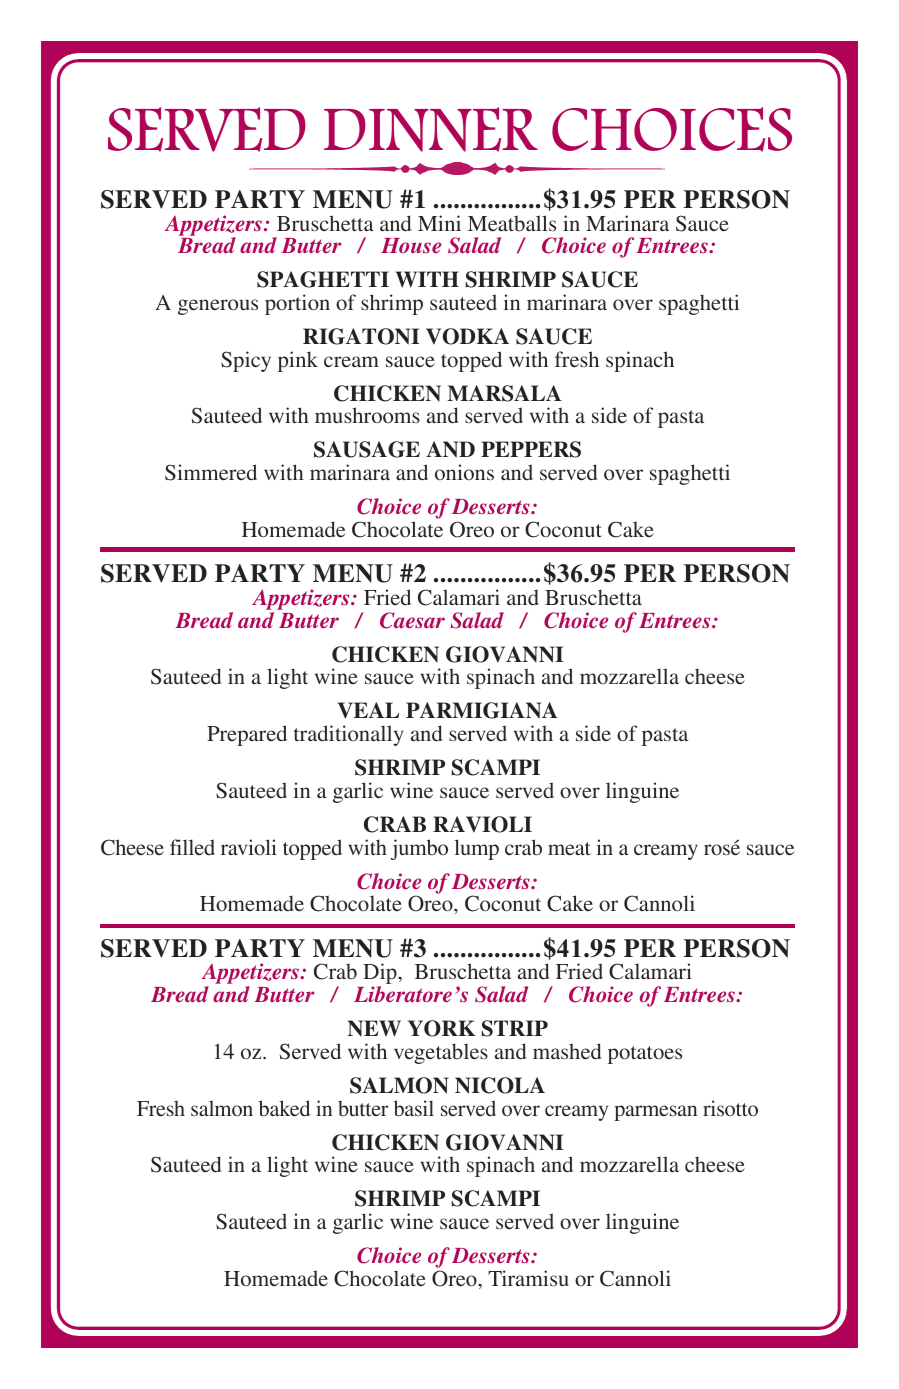 This document has height=1389, width=899. Describe the element at coordinates (439, 223) in the document. I see `Mini` at that location.
